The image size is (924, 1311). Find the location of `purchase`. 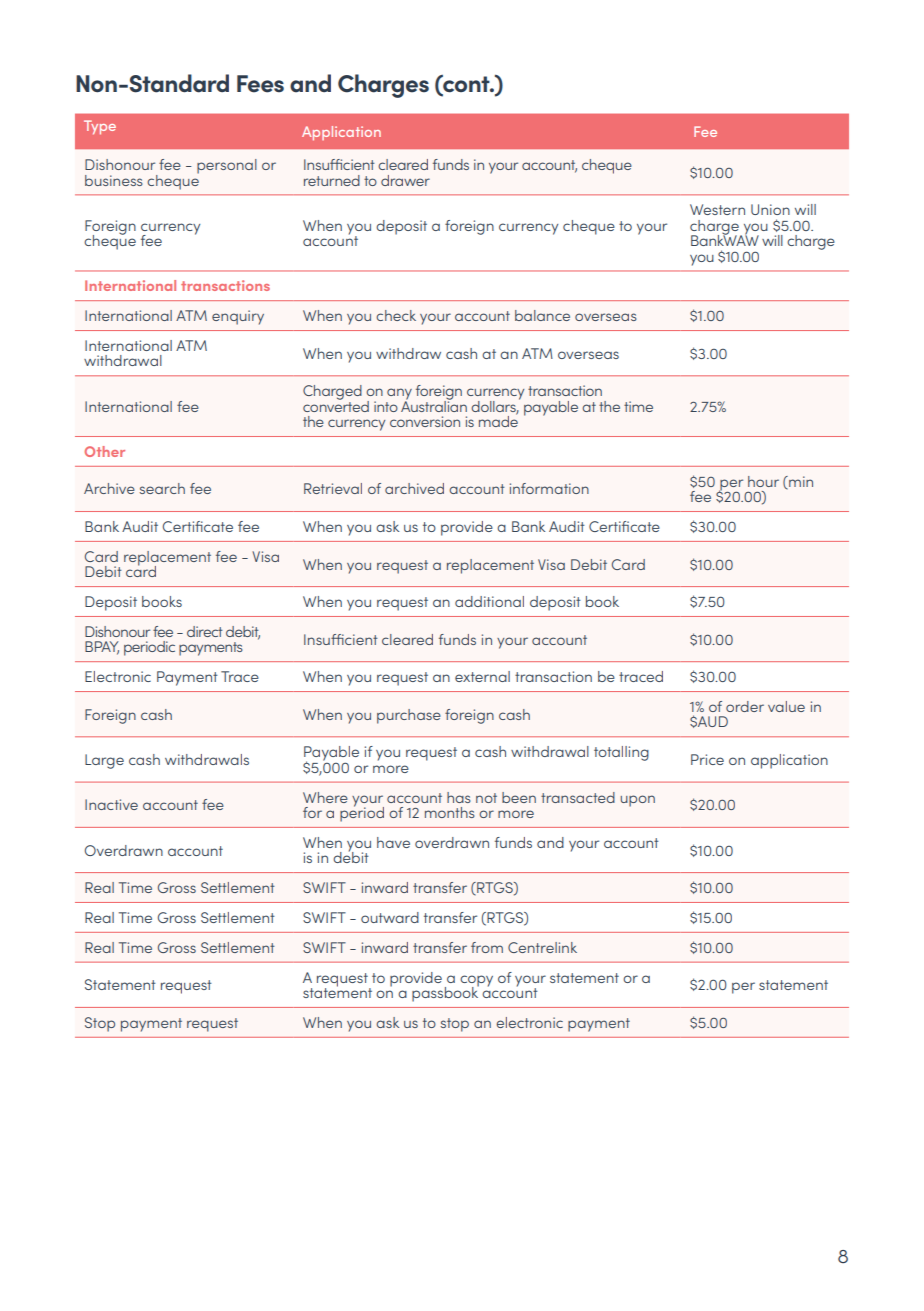

purchase is located at coordinates (409, 716).
